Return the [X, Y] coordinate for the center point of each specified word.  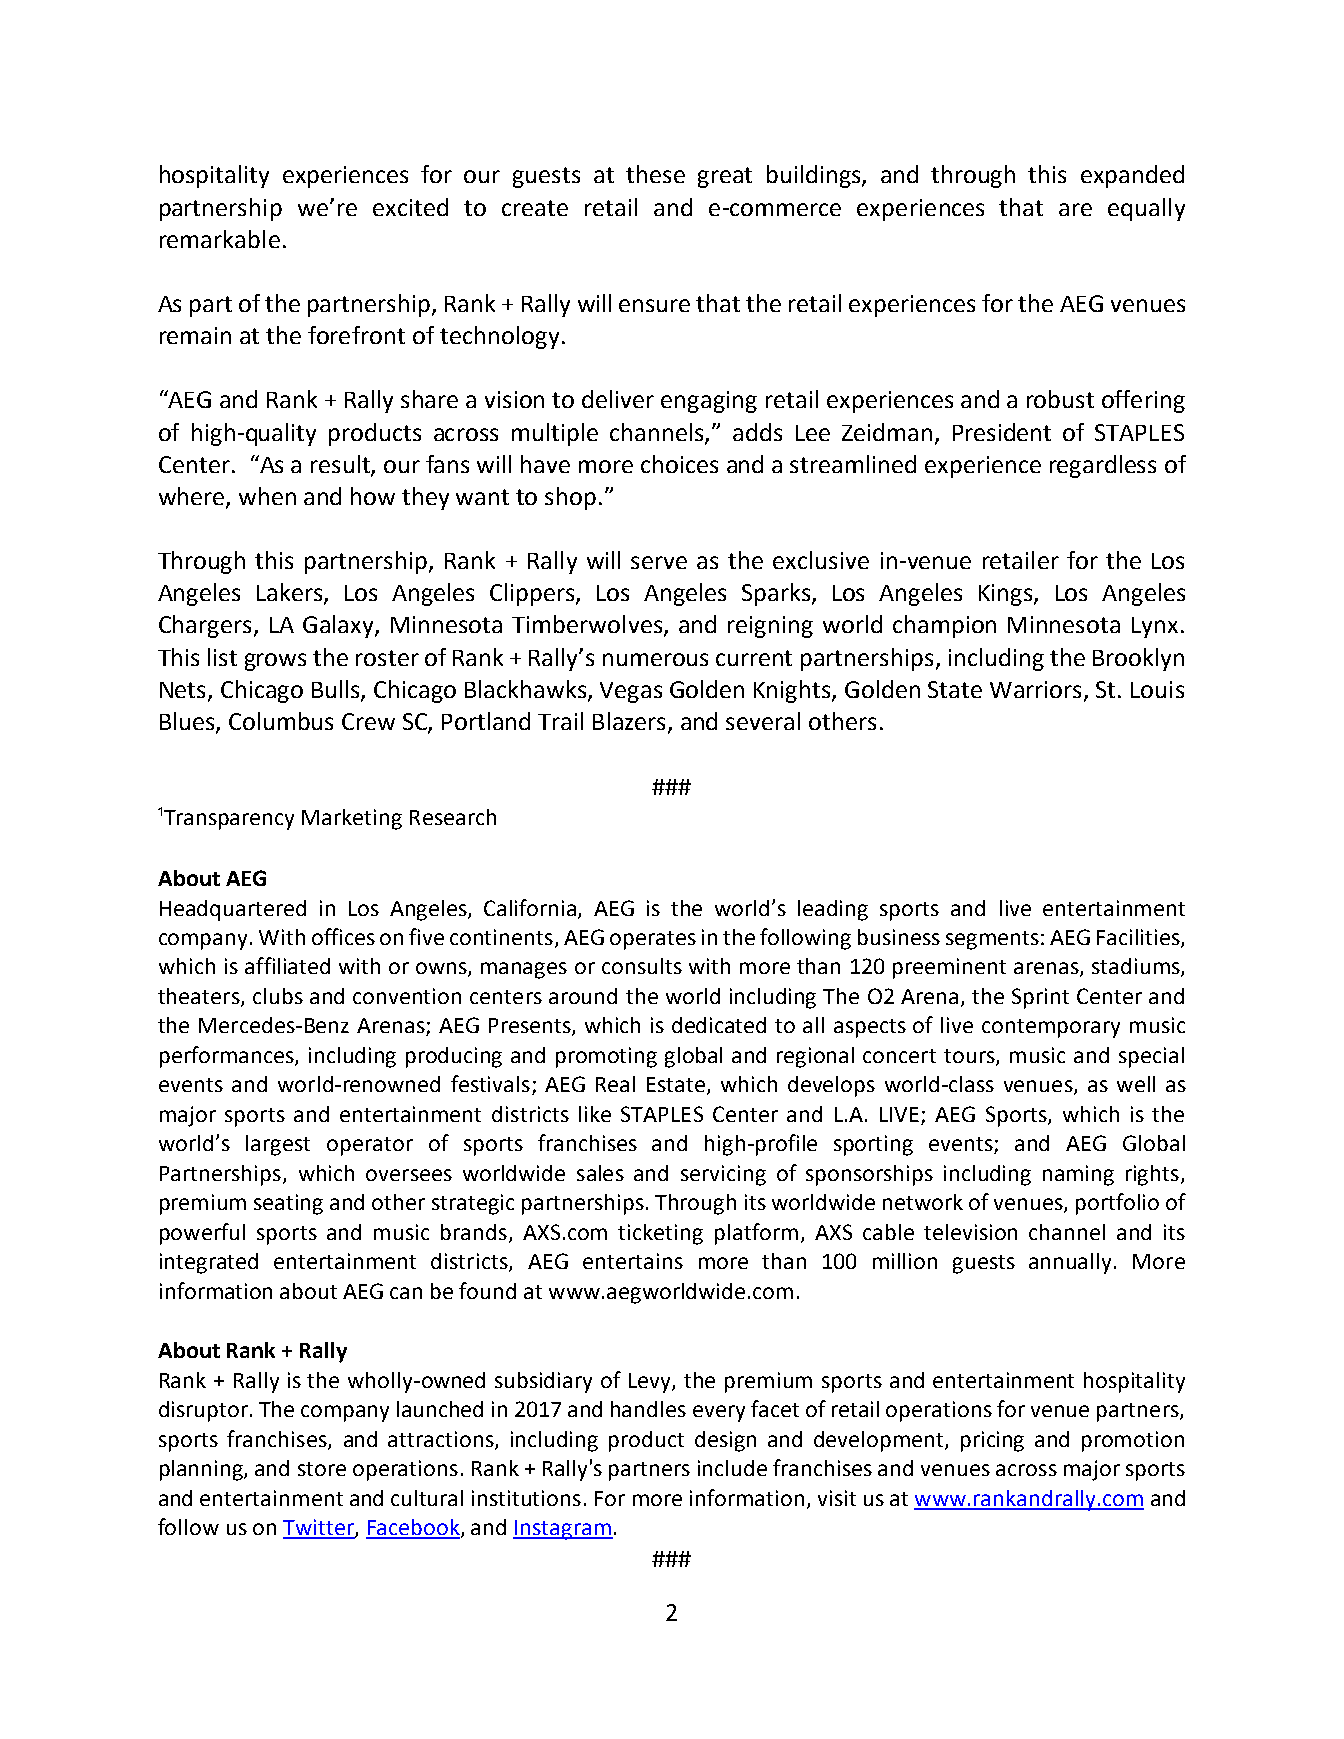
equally [1146, 209]
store [322, 1469]
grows [275, 662]
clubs [278, 996]
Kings [1007, 595]
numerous [655, 659]
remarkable [220, 239]
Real [615, 1084]
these [655, 174]
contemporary [1051, 1028]
